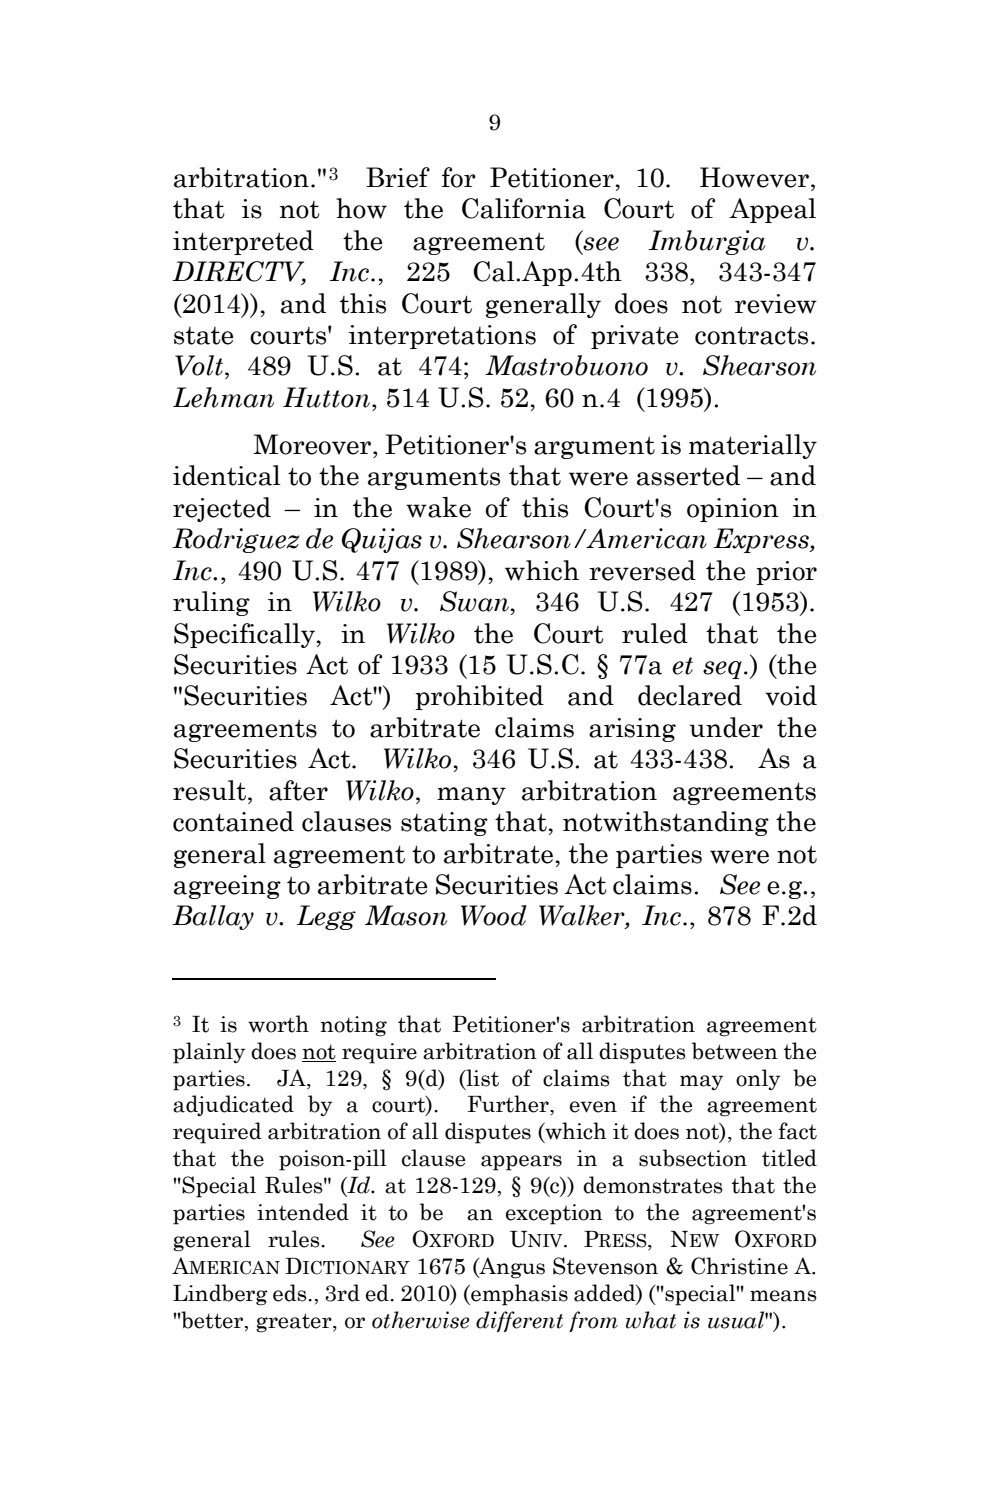 The width and height of the image is (990, 1495). I want to click on interpreted, so click(243, 242).
